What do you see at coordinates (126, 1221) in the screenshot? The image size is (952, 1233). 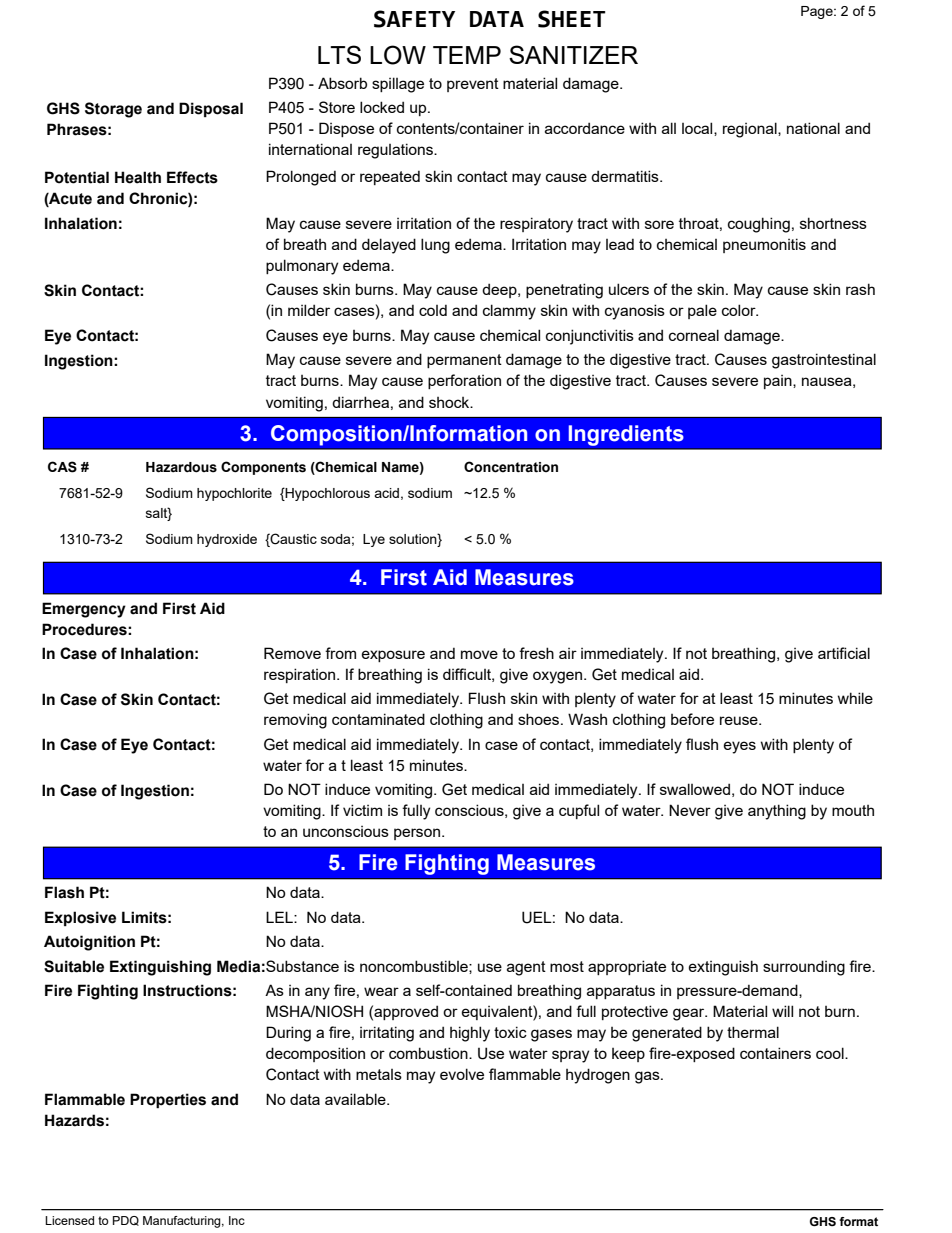 I see `PDQ` at bounding box center [126, 1221].
